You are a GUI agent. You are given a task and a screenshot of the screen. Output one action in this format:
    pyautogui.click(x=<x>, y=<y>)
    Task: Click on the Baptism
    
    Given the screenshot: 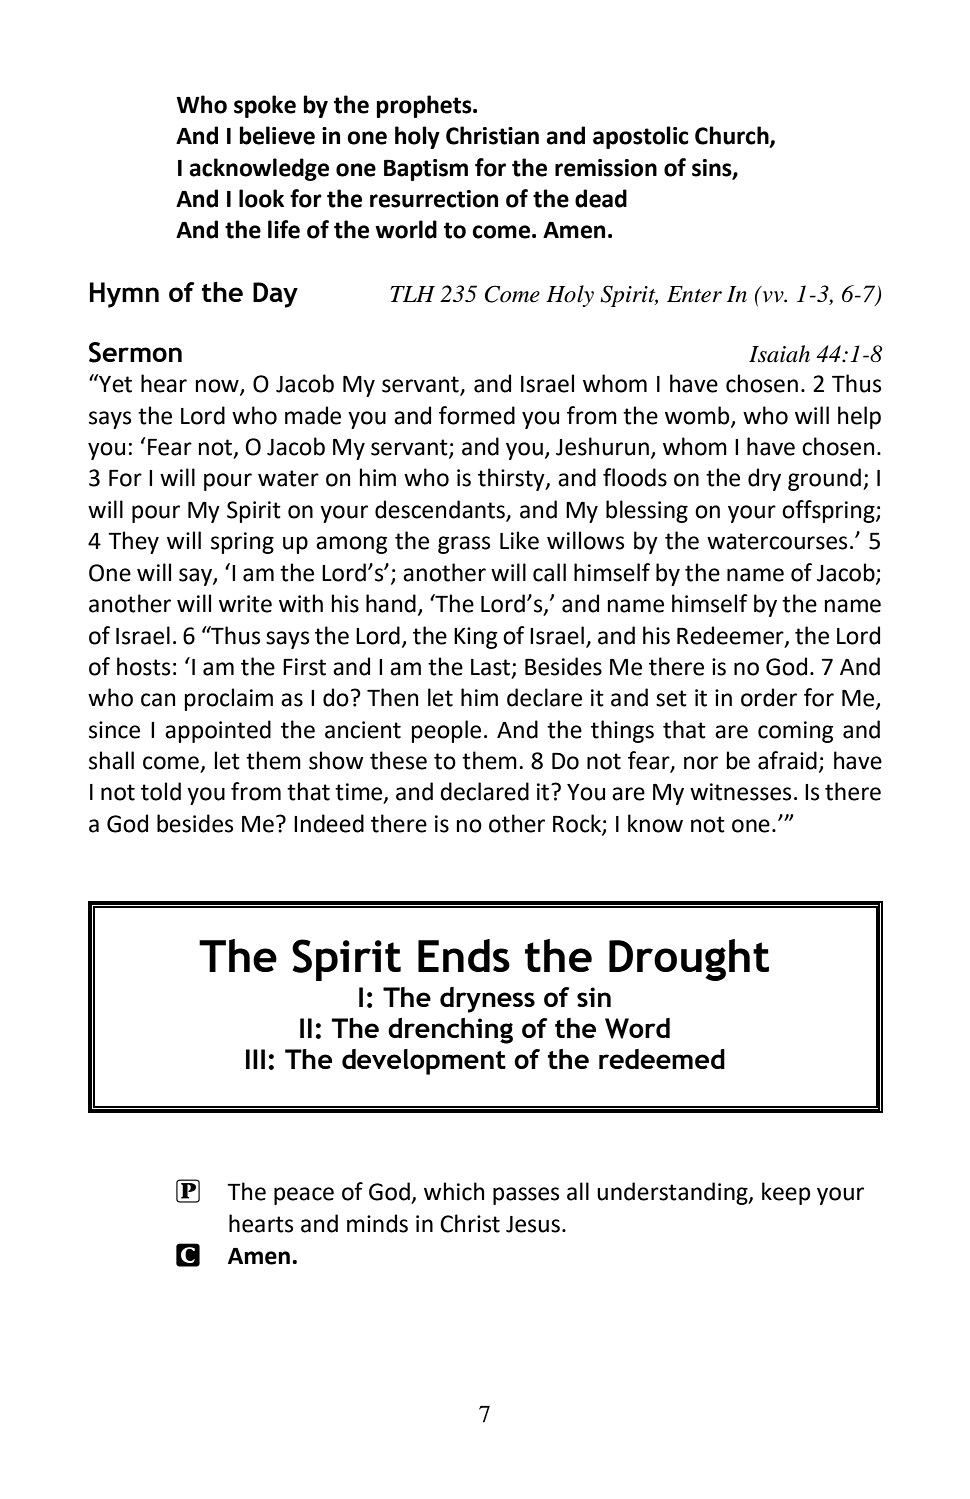 What is the action you would take?
    pyautogui.click(x=426, y=170)
